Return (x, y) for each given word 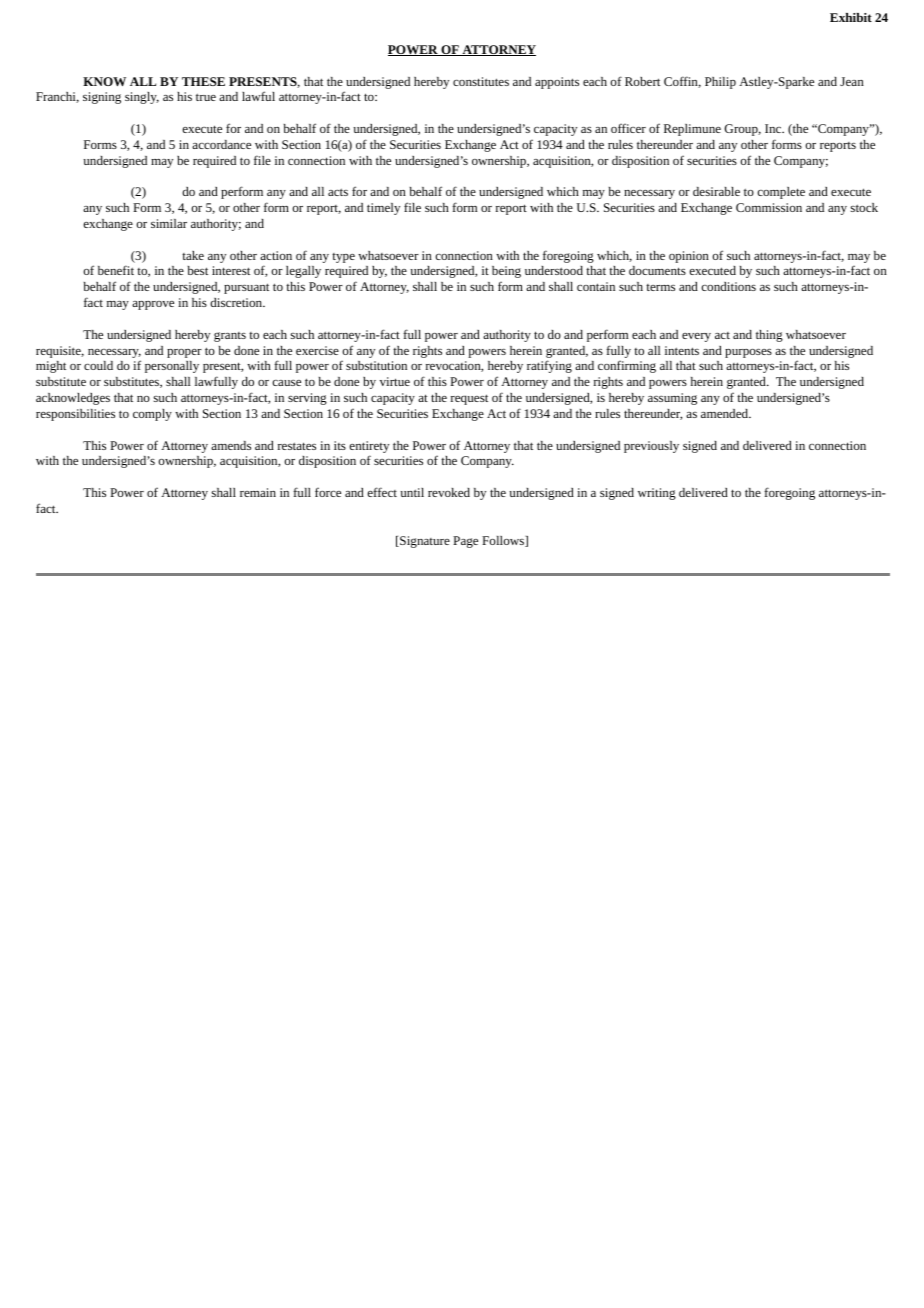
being (506, 272)
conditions (729, 286)
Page (465, 542)
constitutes (481, 81)
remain (258, 492)
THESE (203, 81)
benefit (116, 270)
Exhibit (851, 17)
